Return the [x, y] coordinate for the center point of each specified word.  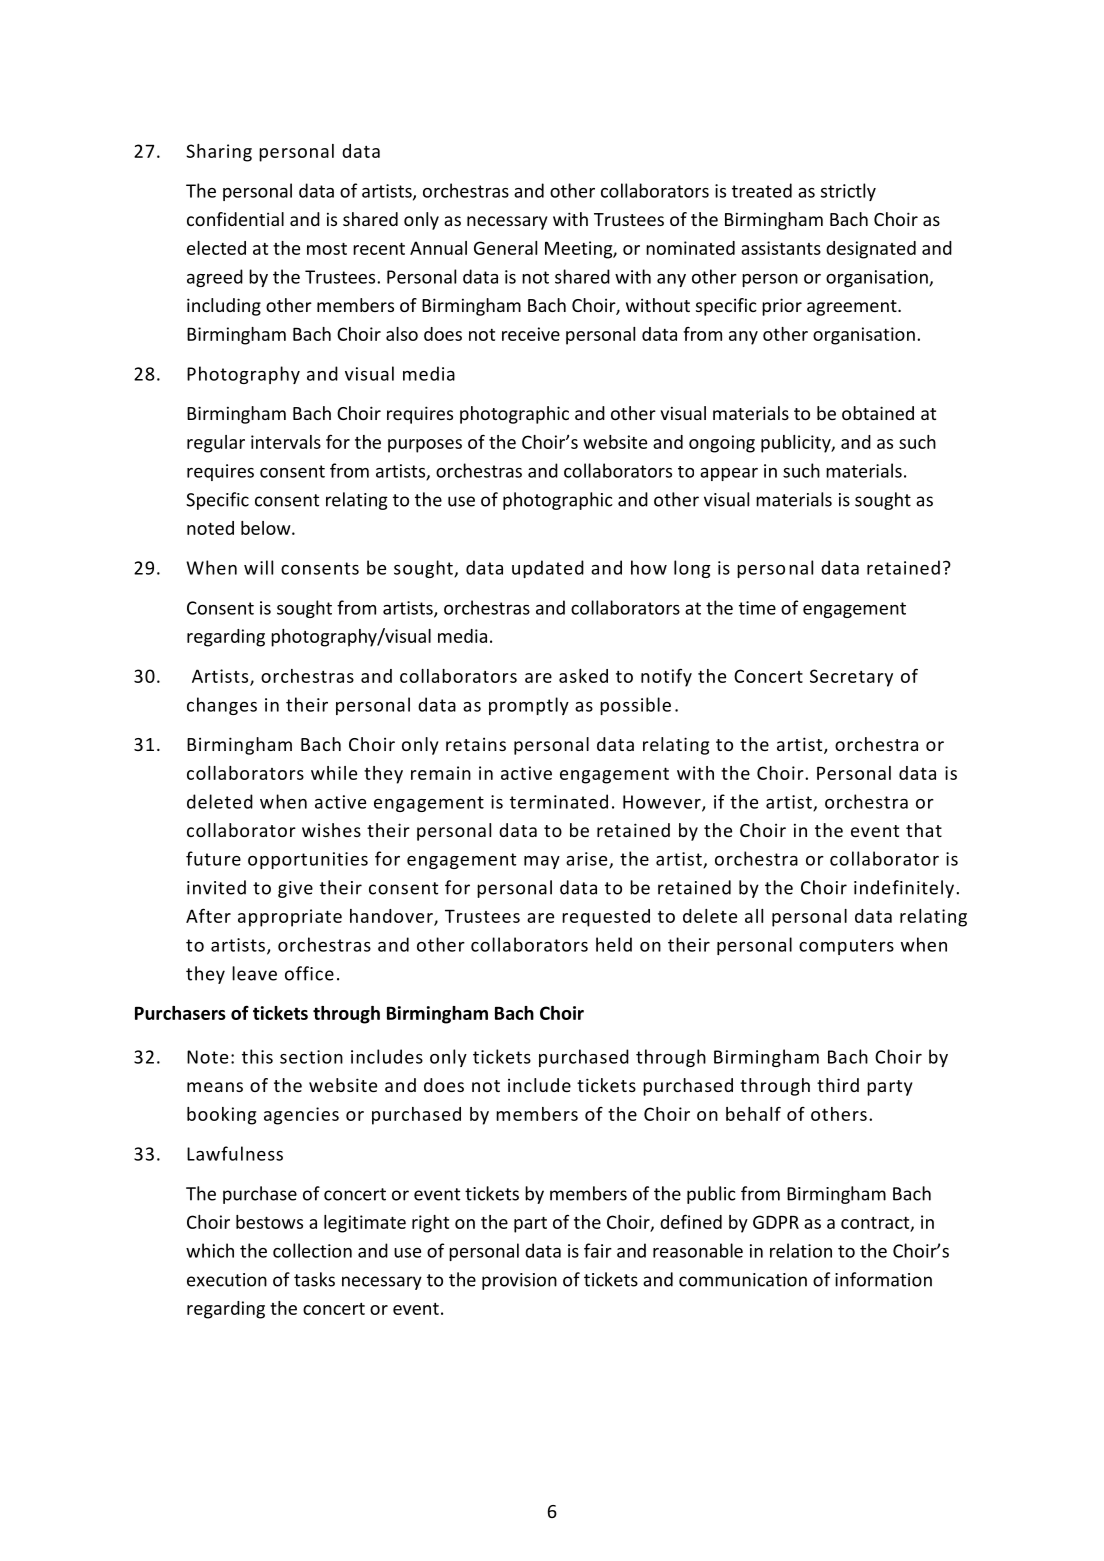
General [505, 248]
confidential [235, 219]
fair [598, 1250]
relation [801, 1250]
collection [312, 1250]
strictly [848, 192]
